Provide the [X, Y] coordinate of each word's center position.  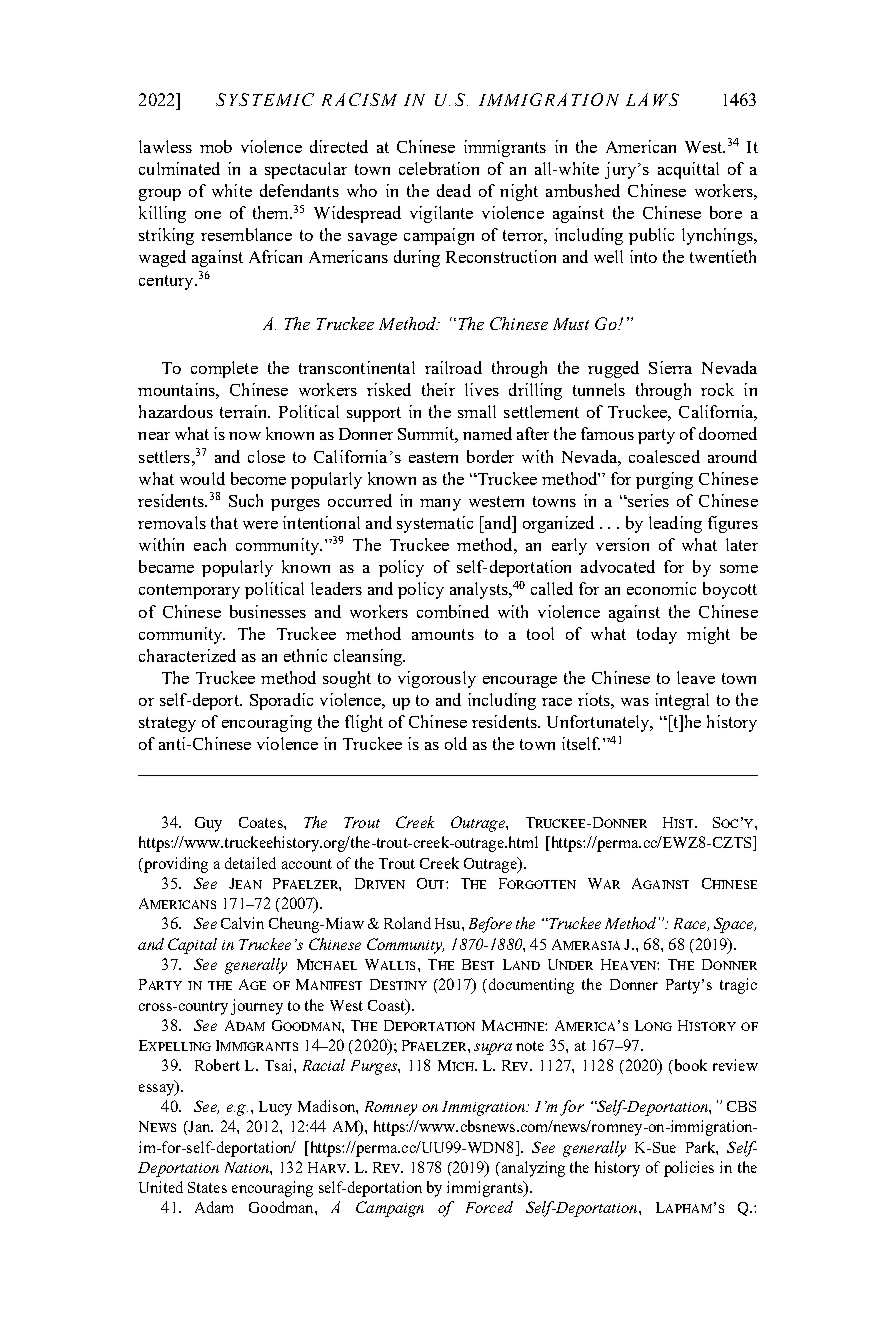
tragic [738, 986]
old [456, 743]
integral [682, 701]
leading [675, 524]
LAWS [652, 99]
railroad [453, 367]
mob [216, 146]
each [210, 544]
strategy [167, 724]
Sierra [670, 367]
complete [224, 369]
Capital [192, 946]
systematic [435, 524]
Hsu [449, 923]
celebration [439, 168]
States [207, 1187]
